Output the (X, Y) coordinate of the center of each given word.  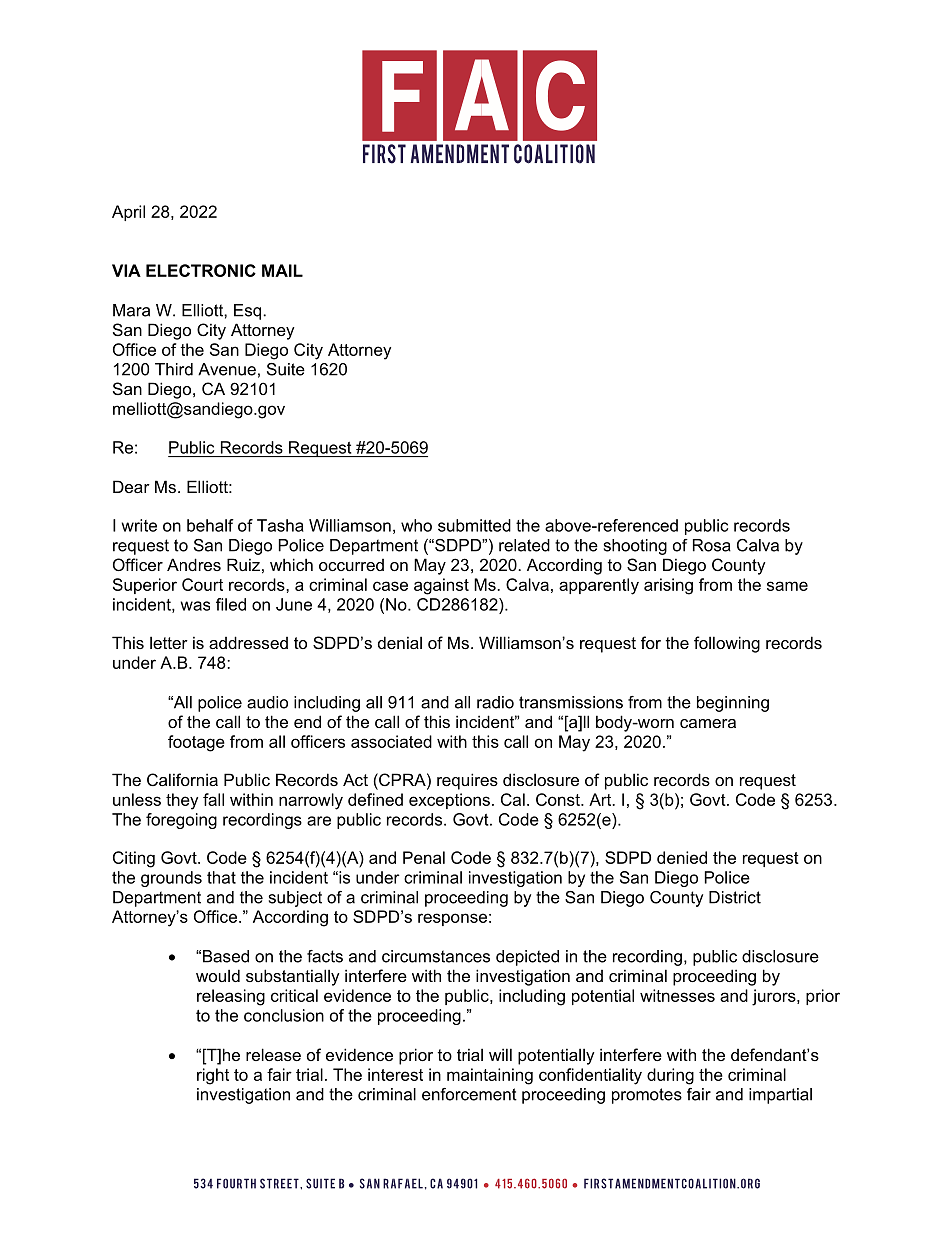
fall (213, 799)
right (213, 1076)
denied (682, 857)
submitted (474, 525)
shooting (635, 547)
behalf (210, 525)
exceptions (449, 801)
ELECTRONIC (201, 270)
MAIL (282, 270)
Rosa (712, 545)
